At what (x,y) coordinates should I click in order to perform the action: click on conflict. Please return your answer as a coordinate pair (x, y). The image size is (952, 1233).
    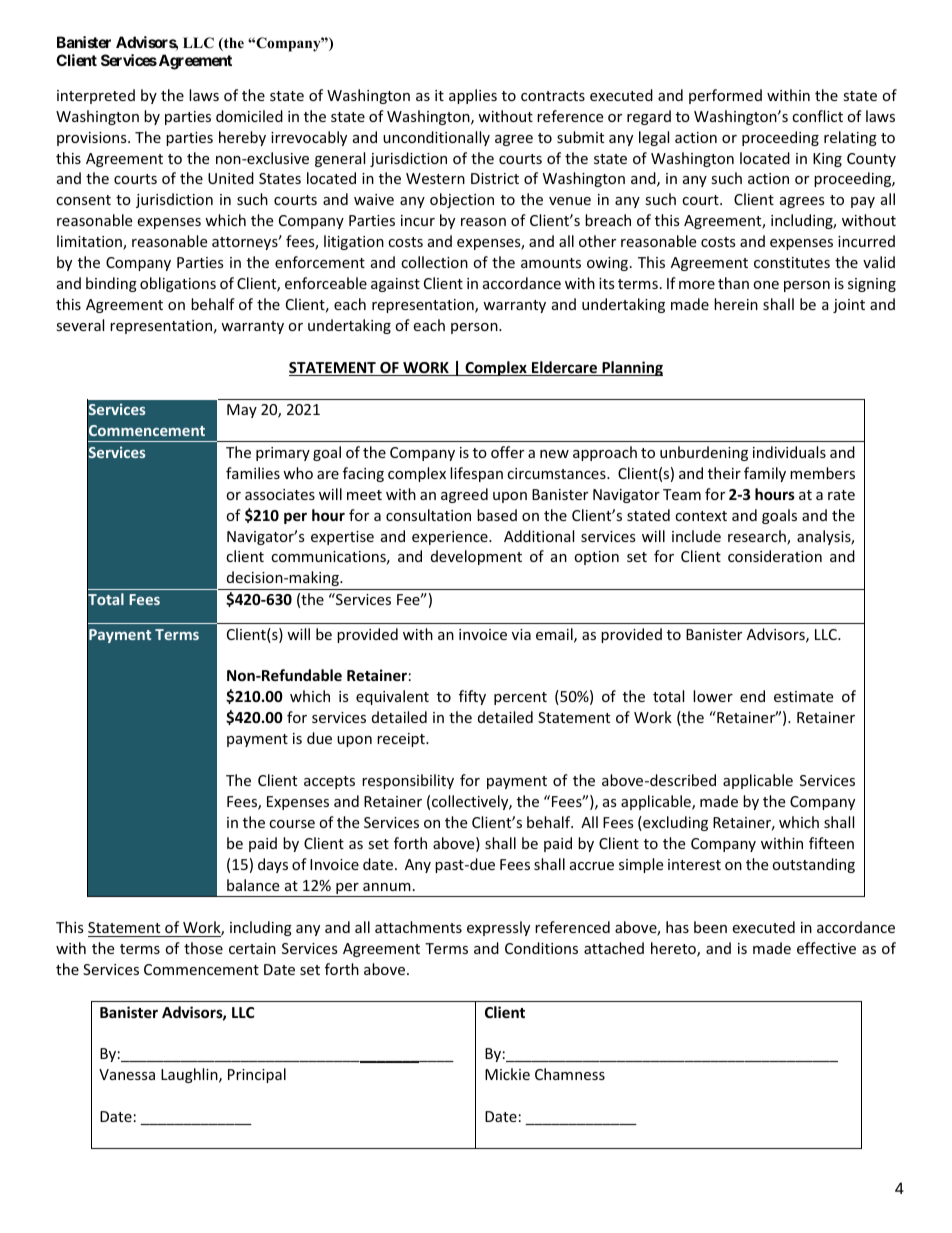
    Looking at the image, I should click on (817, 116).
